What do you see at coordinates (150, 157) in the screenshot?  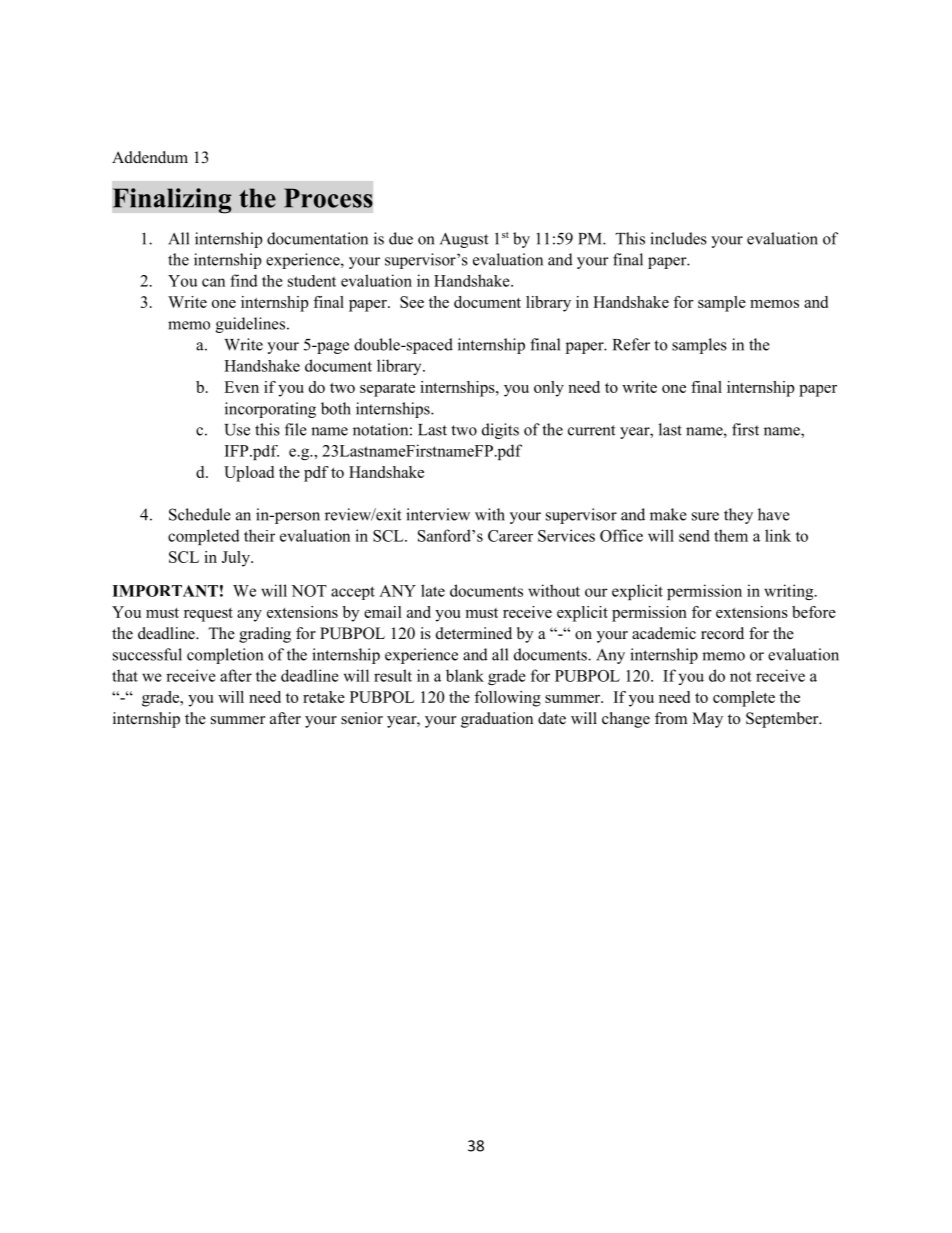 I see `Addendum` at bounding box center [150, 157].
